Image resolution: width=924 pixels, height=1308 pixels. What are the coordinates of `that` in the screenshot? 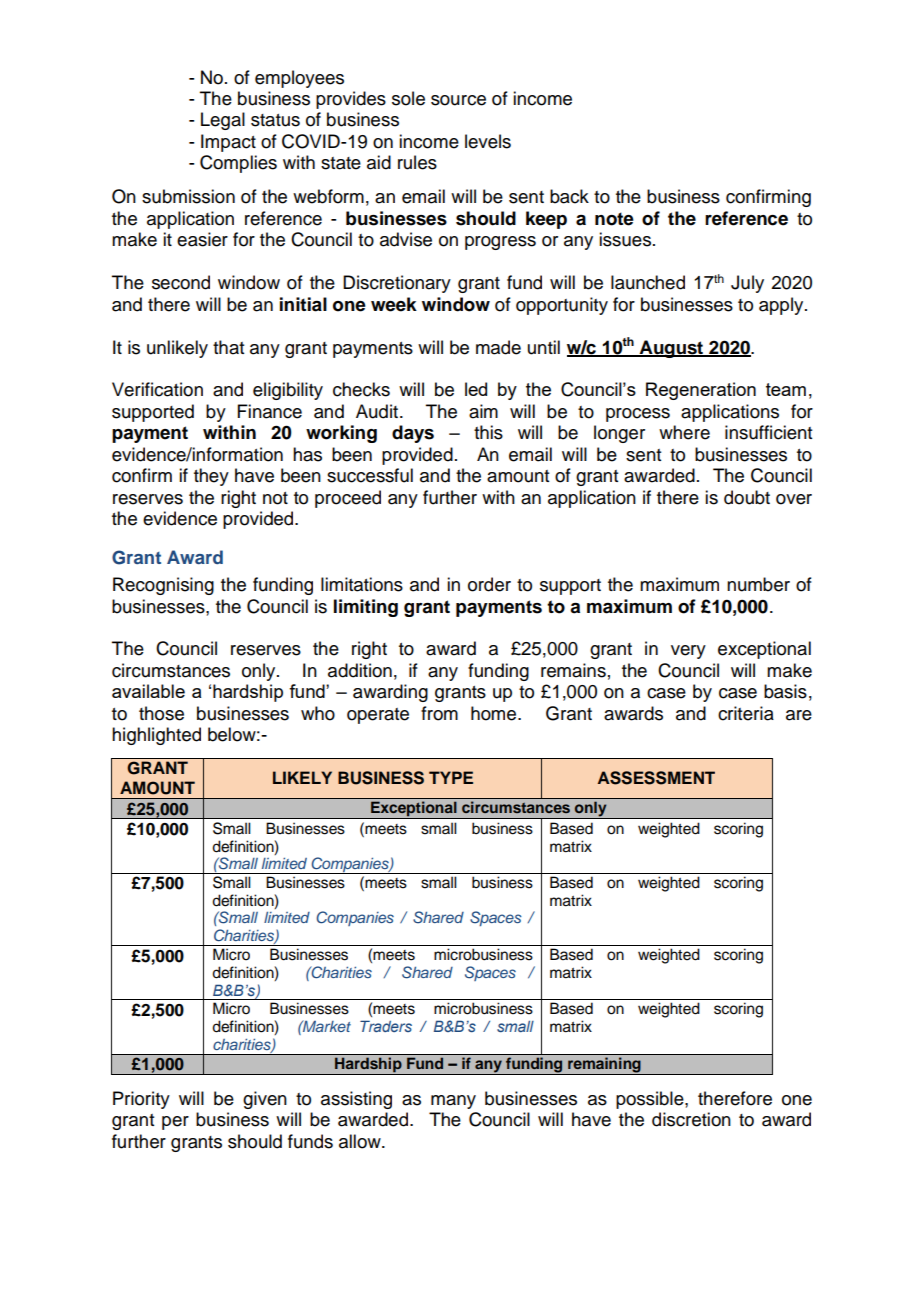 It's located at (228, 347).
